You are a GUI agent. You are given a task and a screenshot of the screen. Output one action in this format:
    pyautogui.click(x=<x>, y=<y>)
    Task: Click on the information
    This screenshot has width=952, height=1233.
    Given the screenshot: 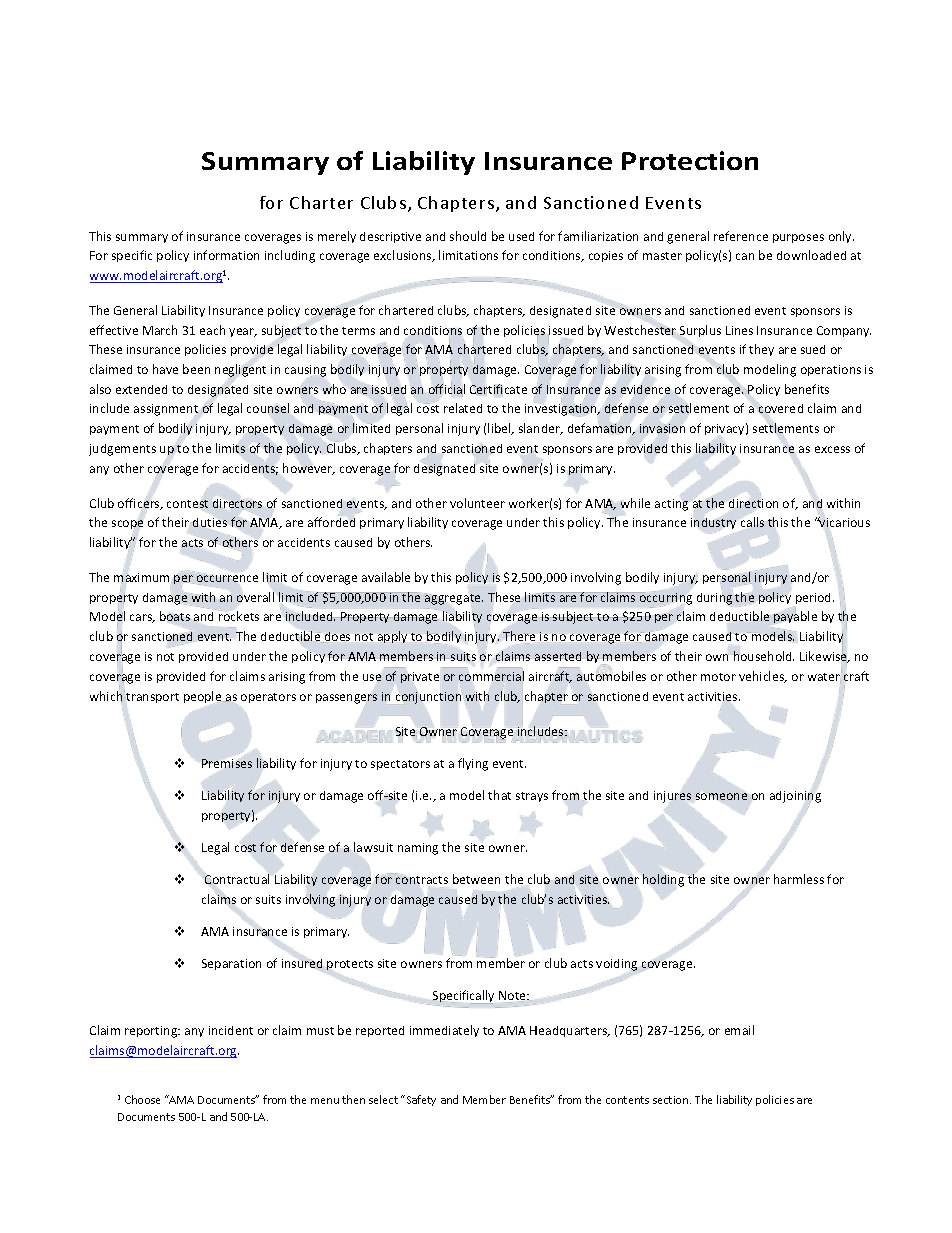 What is the action you would take?
    pyautogui.click(x=226, y=255)
